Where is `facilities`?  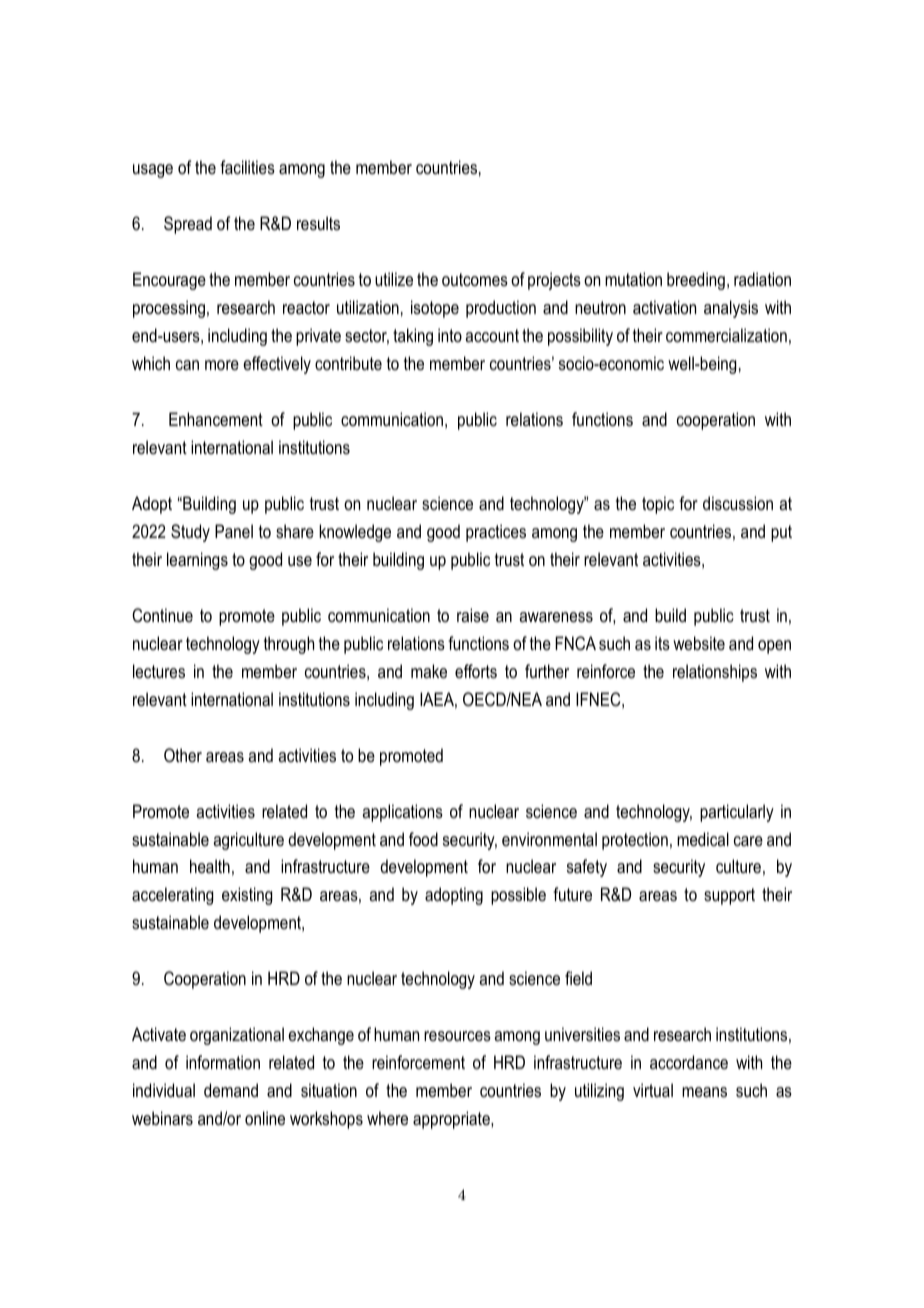 facilities is located at coordinates (247, 167).
